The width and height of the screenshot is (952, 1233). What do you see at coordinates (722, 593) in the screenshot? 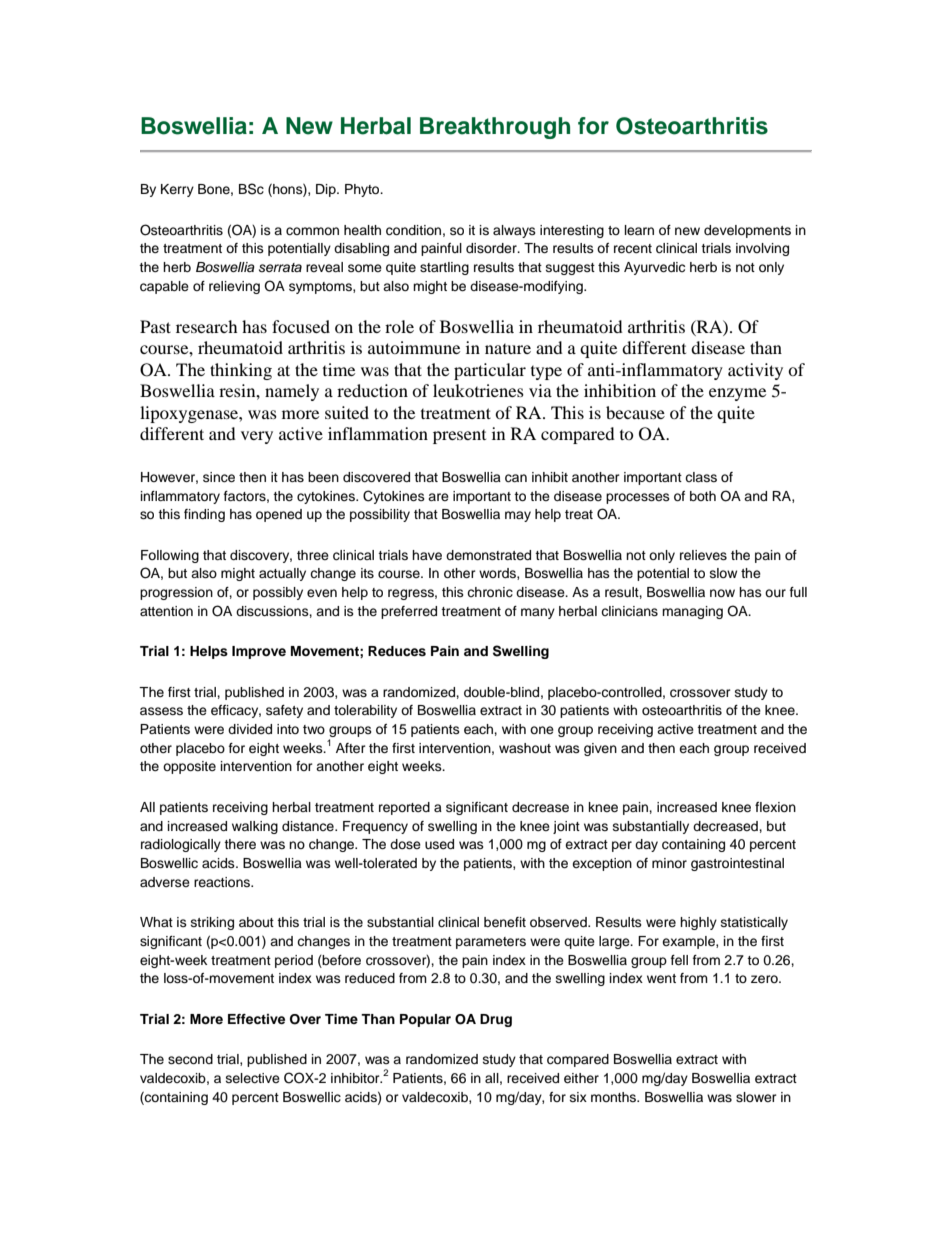
I see `now` at bounding box center [722, 593].
